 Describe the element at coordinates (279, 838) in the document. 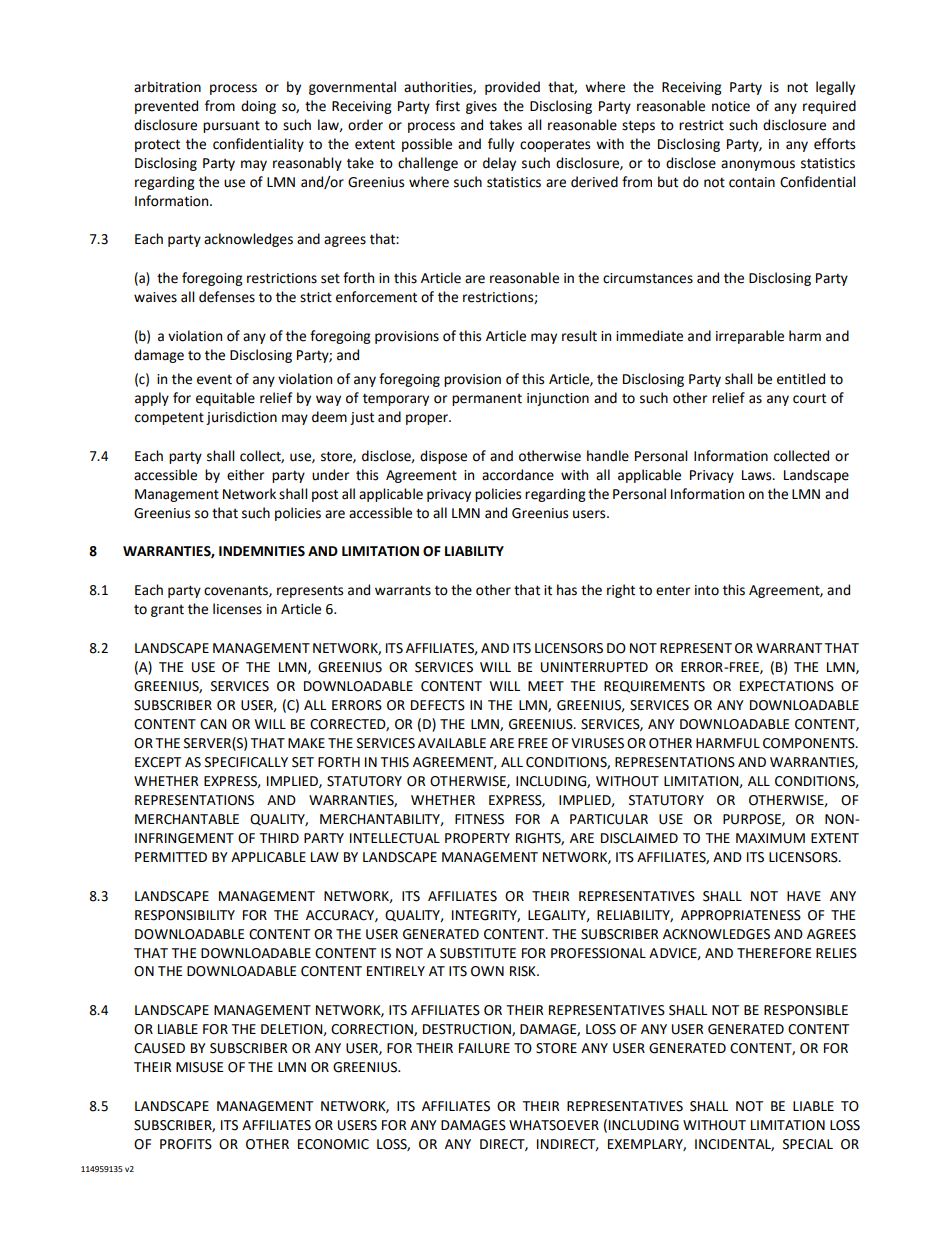

I see `THIRD` at that location.
